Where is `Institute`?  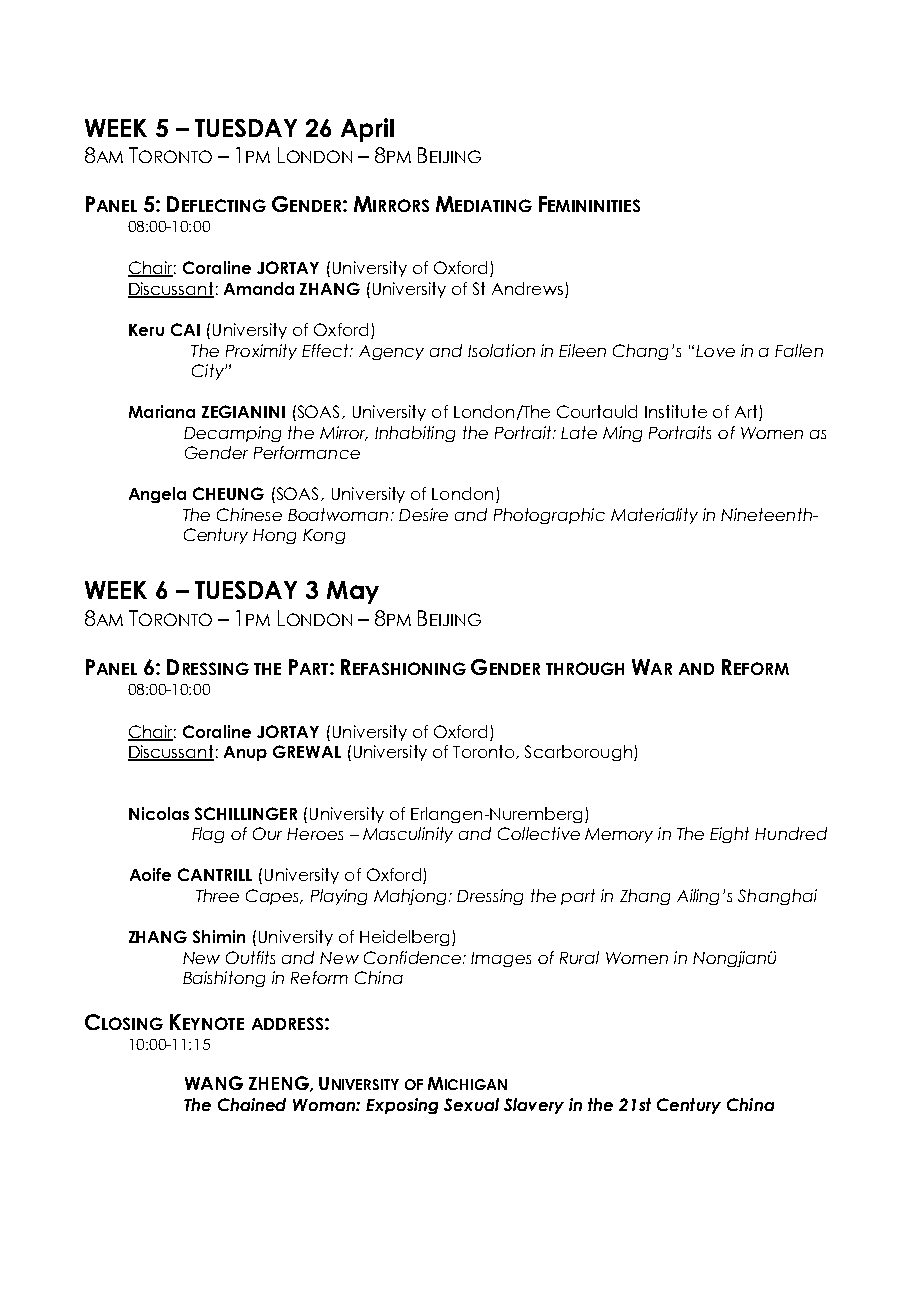 Institute is located at coordinates (676, 411).
